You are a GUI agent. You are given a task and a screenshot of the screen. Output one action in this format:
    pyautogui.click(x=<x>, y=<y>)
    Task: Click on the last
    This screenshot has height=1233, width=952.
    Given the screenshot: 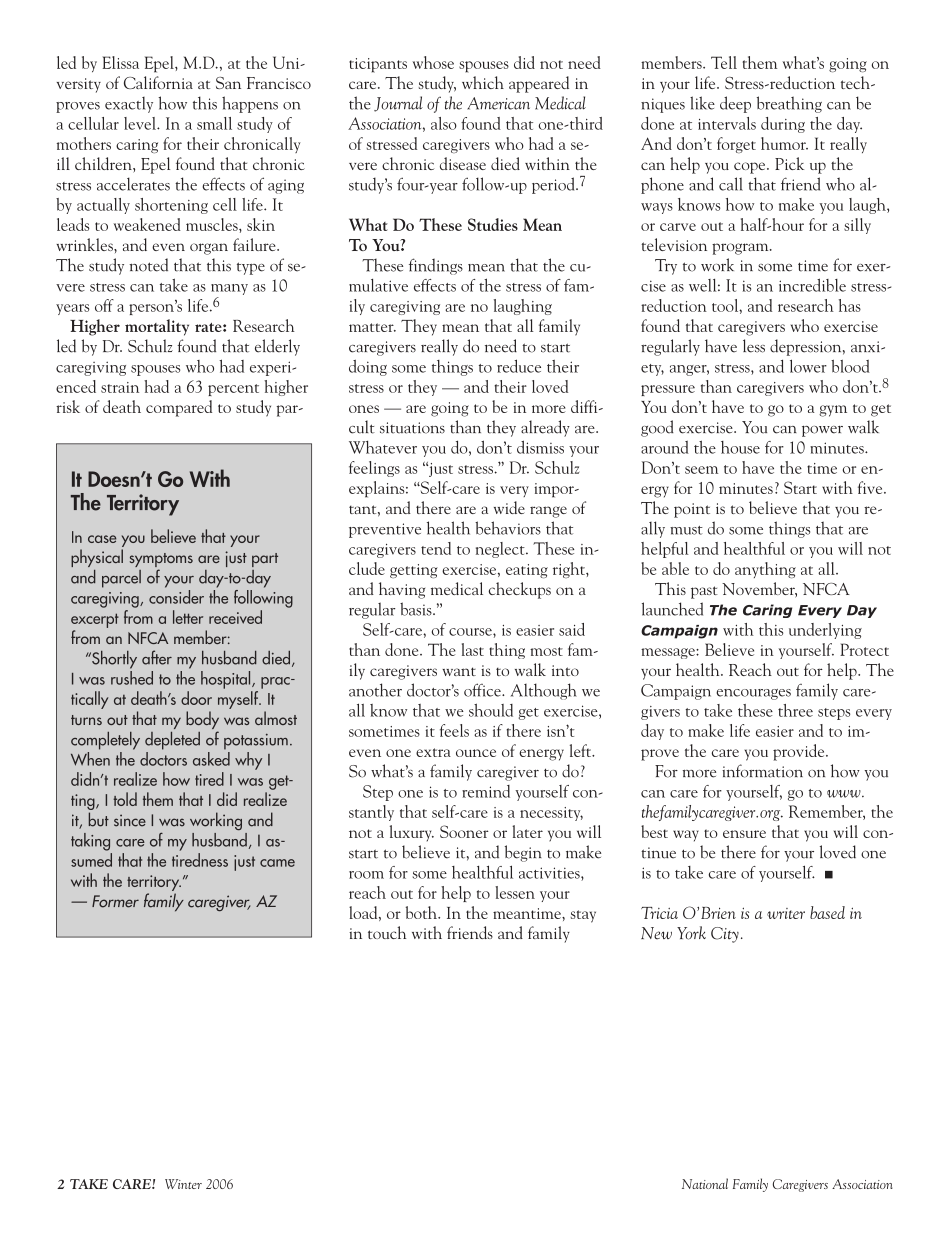 What is the action you would take?
    pyautogui.click(x=473, y=649)
